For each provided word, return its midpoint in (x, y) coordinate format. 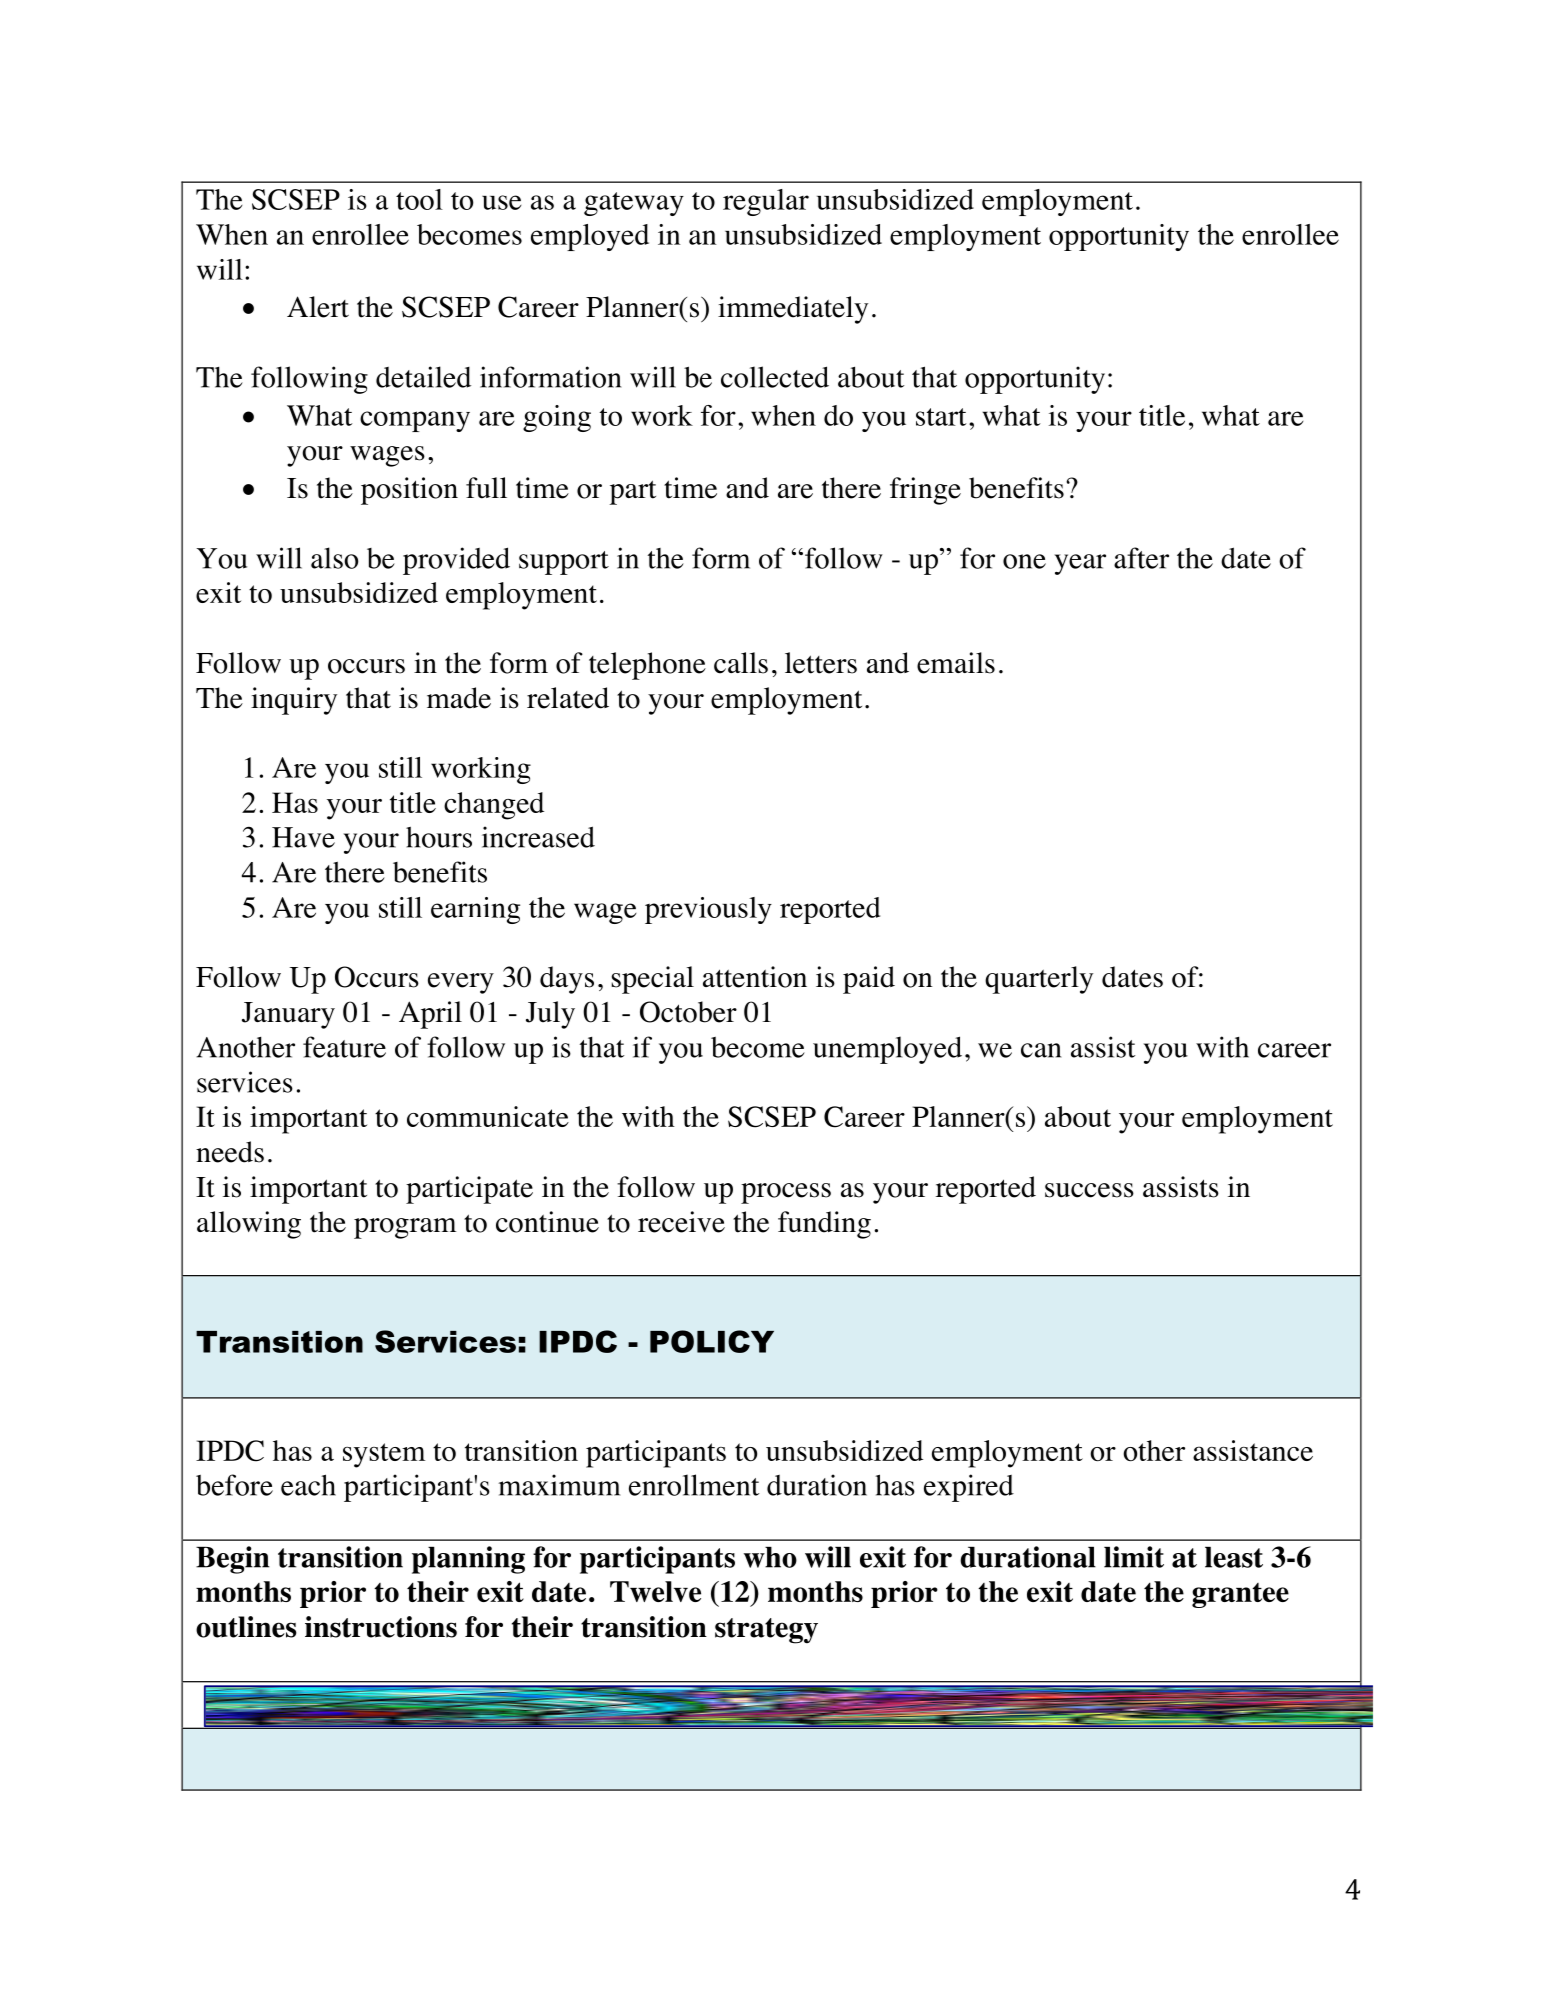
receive (681, 1222)
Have (303, 837)
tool (419, 199)
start (941, 417)
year (1080, 564)
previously (708, 910)
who (770, 1557)
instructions (381, 1627)
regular (766, 202)
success (1089, 1190)
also (334, 558)
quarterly (1039, 980)
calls (741, 663)
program (405, 1228)
